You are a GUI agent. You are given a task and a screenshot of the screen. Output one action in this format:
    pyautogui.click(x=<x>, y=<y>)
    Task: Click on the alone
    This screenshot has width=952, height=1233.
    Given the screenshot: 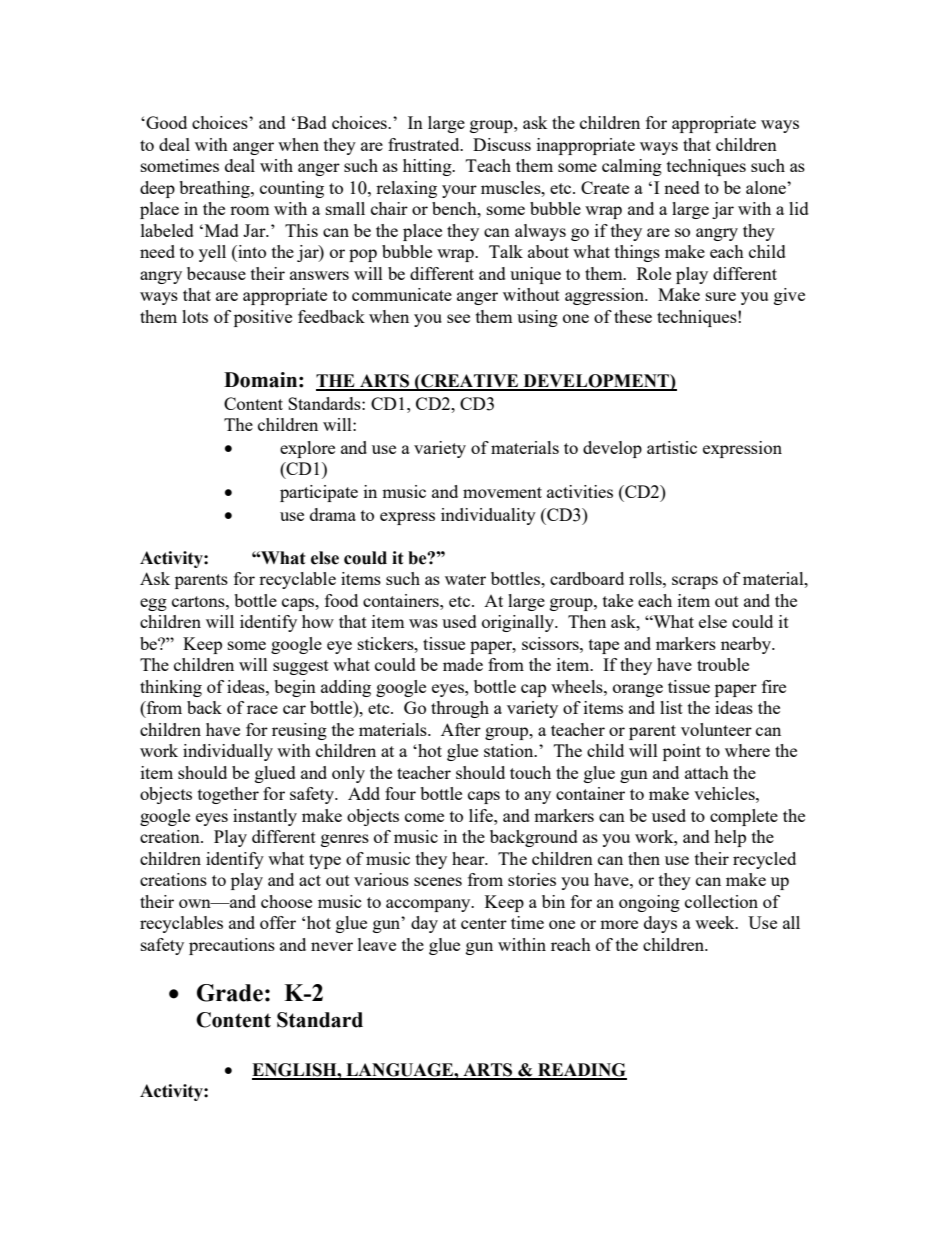 What is the action you would take?
    pyautogui.click(x=767, y=187)
